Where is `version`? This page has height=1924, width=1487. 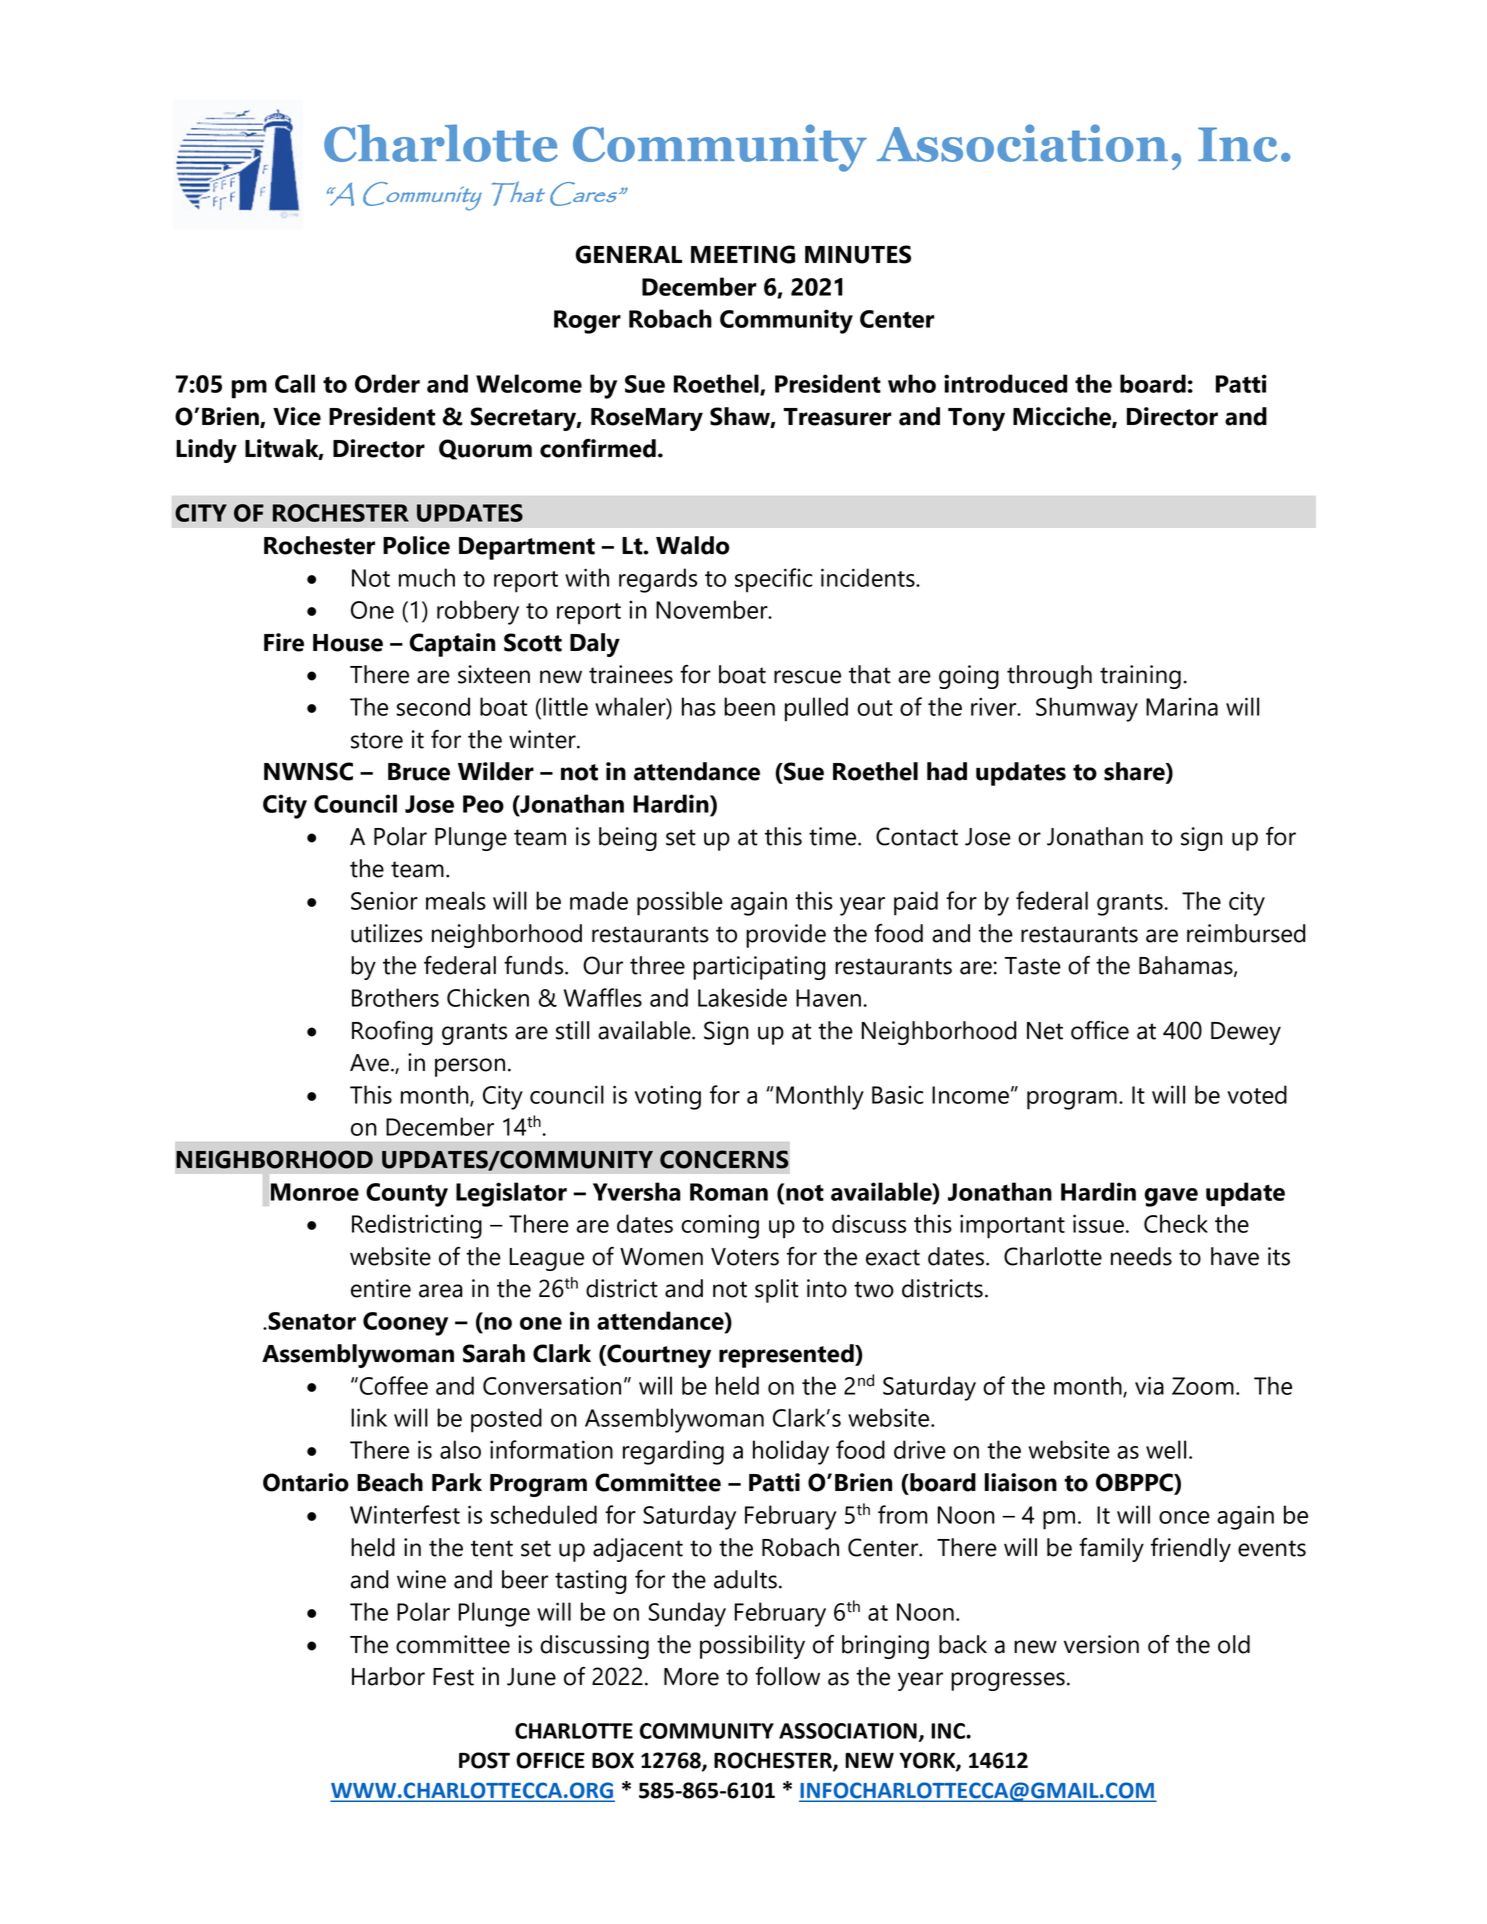
version is located at coordinates (1101, 1644).
